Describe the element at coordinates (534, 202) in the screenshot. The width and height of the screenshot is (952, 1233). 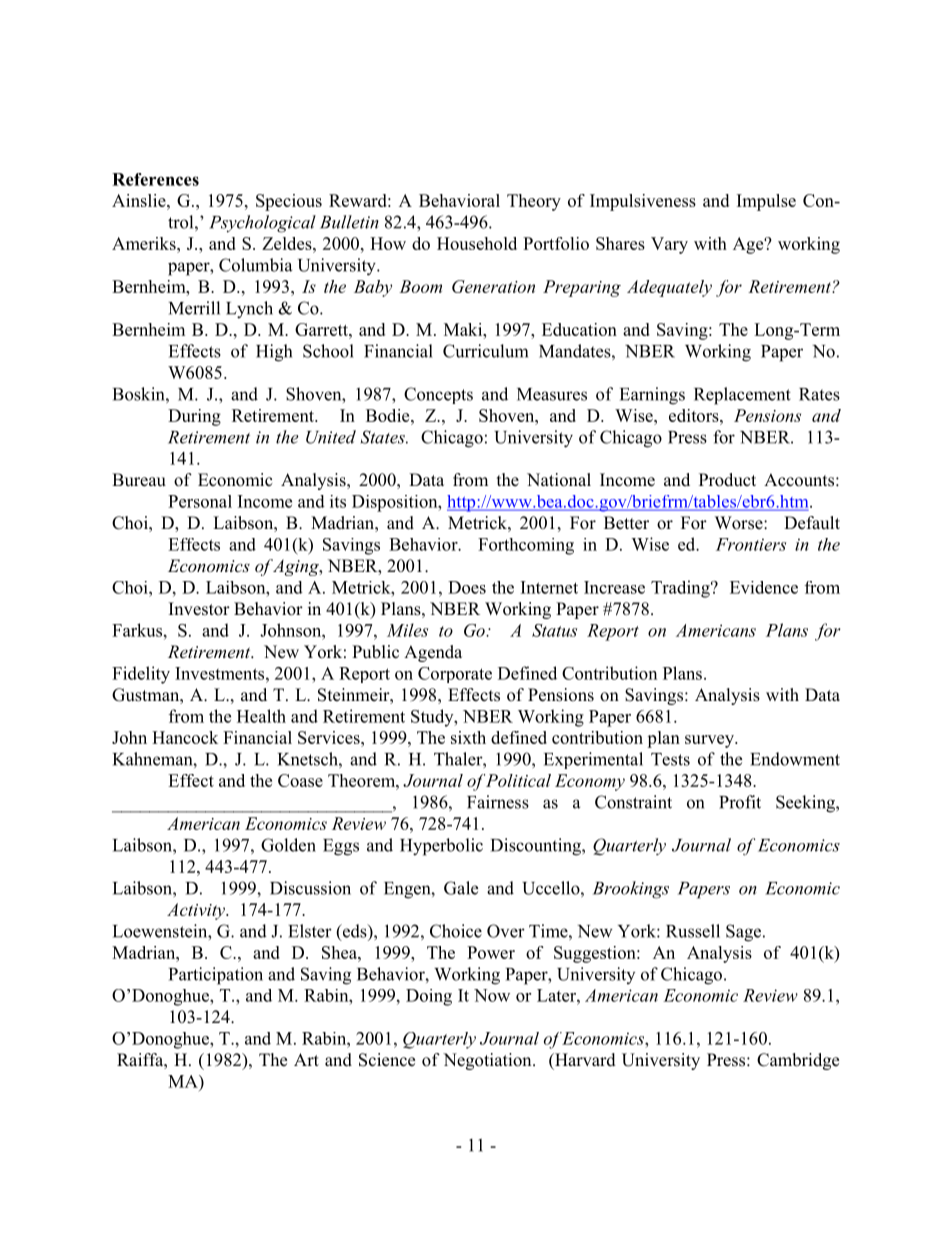
I see `Theory` at that location.
